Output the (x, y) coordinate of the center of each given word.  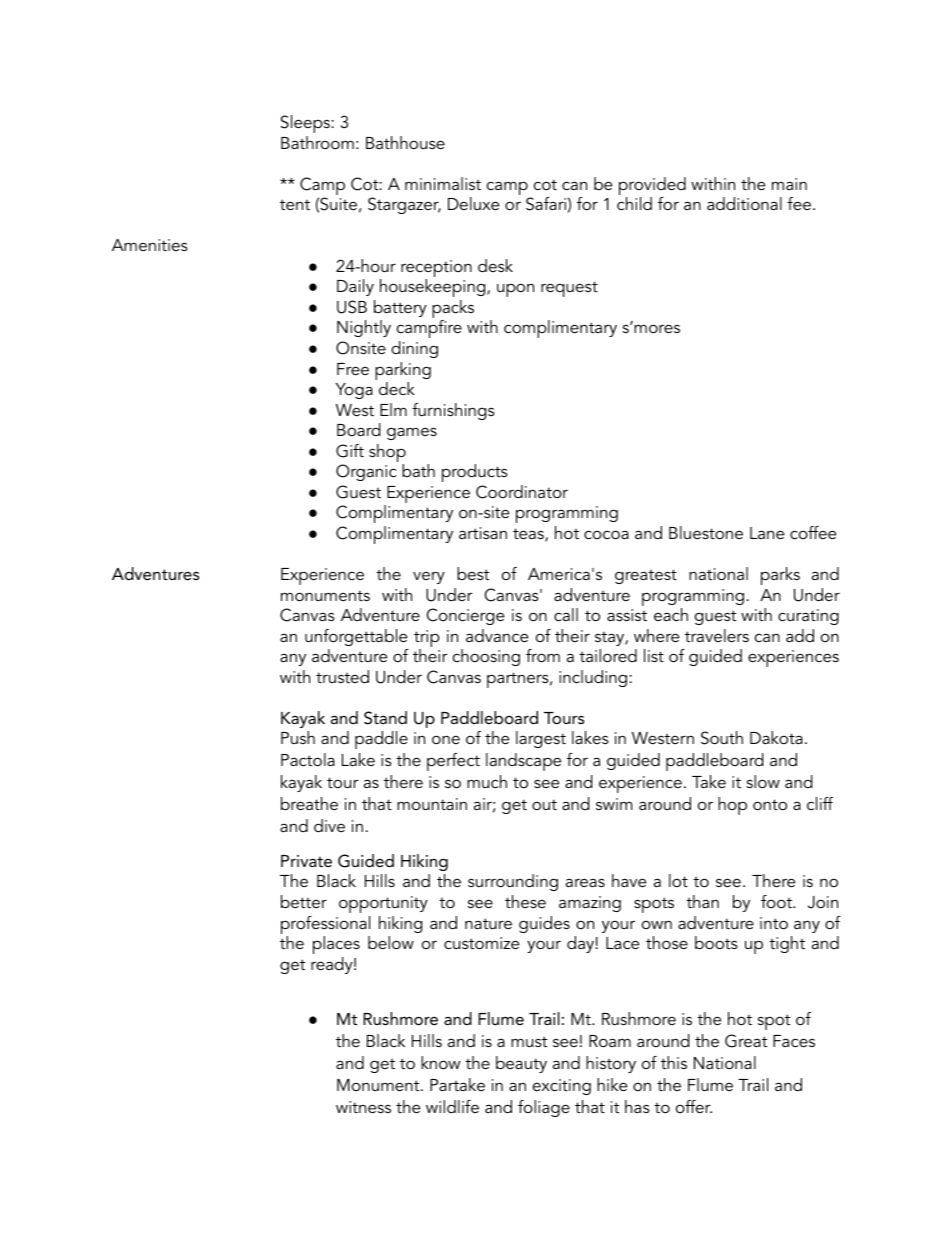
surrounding (513, 882)
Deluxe (473, 203)
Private (306, 861)
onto (770, 804)
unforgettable (356, 637)
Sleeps (305, 124)
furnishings (453, 411)
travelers (717, 635)
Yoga (354, 391)
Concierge (465, 616)
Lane (767, 533)
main (789, 184)
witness (363, 1107)
